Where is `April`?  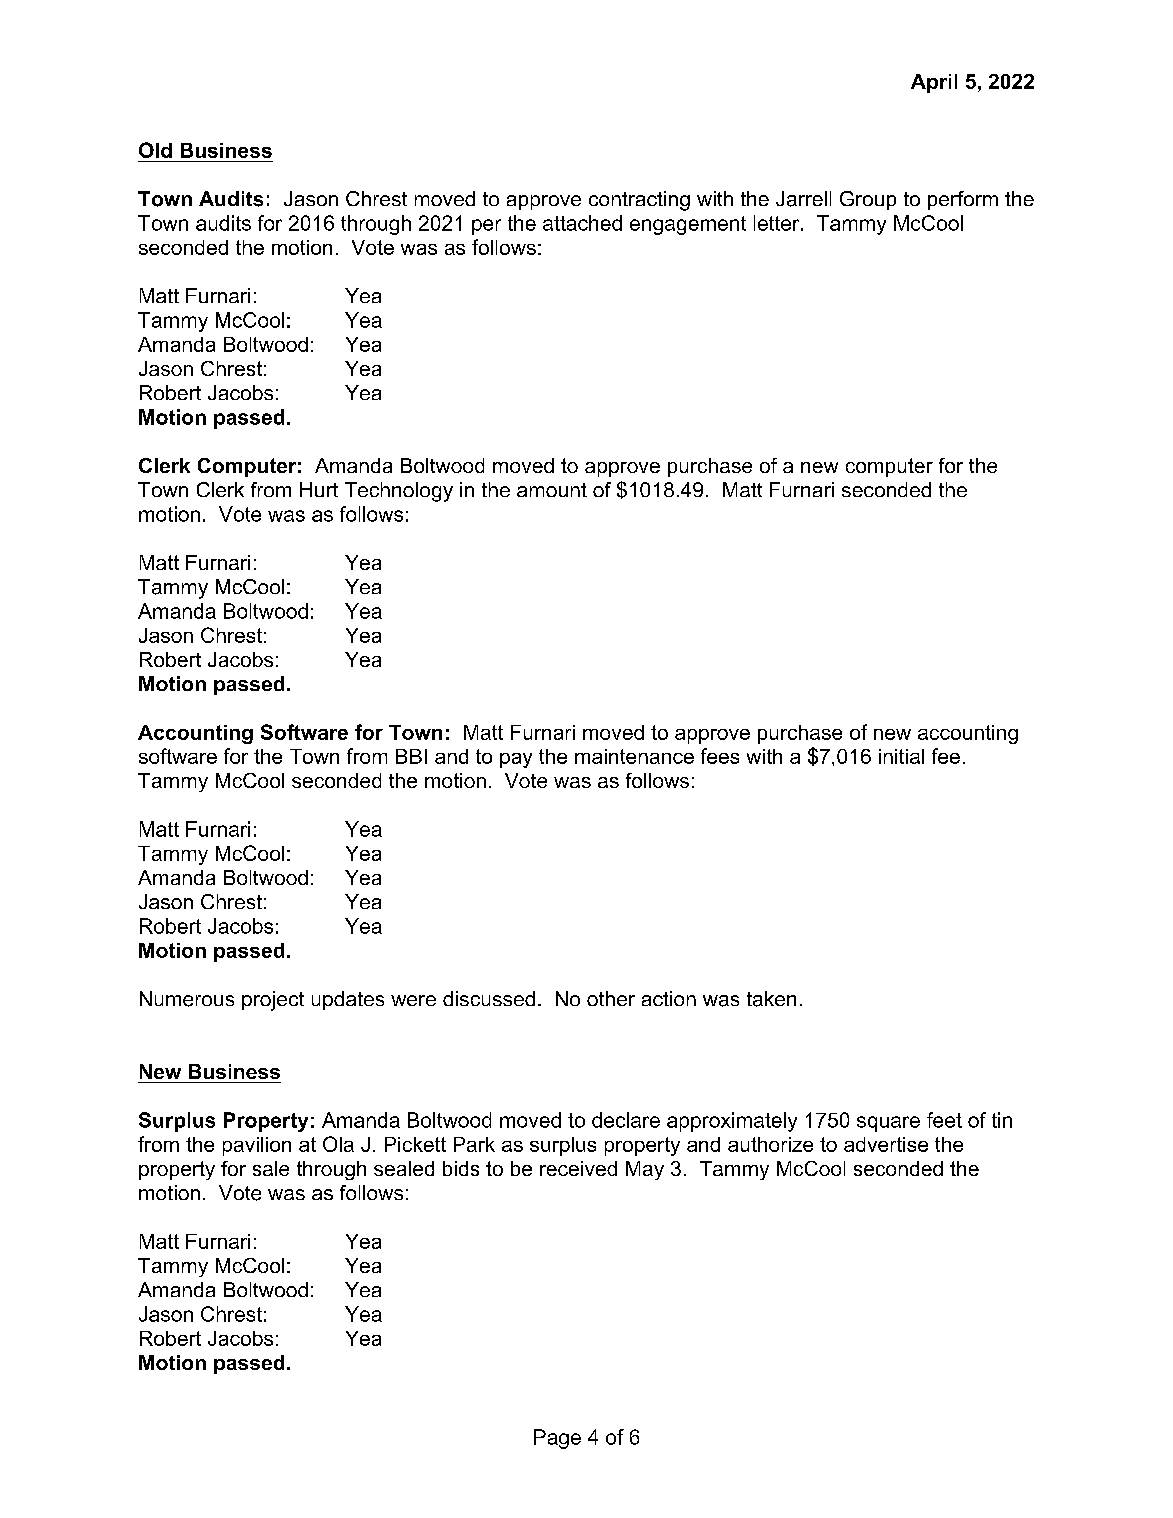
April is located at coordinates (934, 83).
